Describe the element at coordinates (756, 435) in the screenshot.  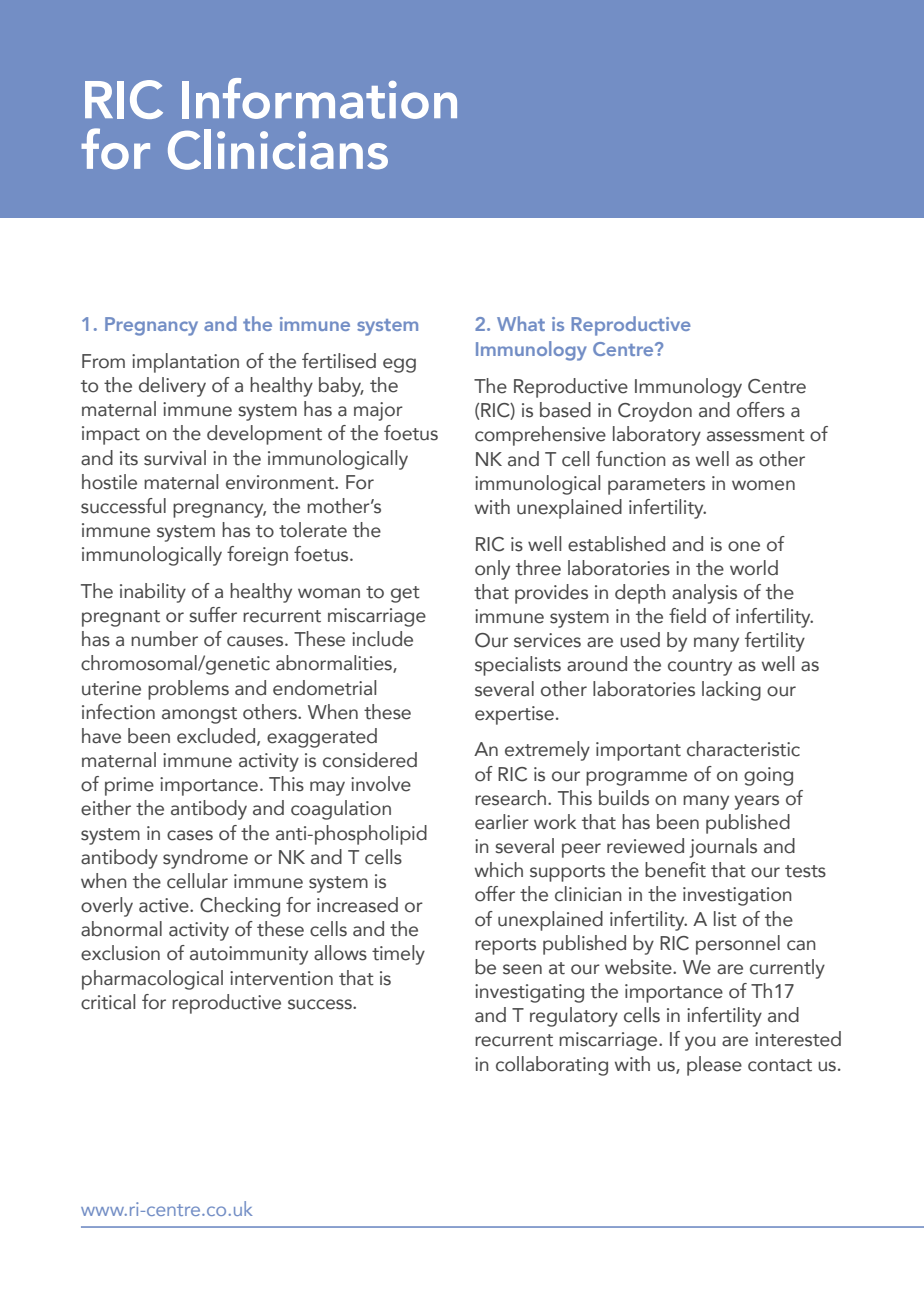
I see `assessment` at that location.
